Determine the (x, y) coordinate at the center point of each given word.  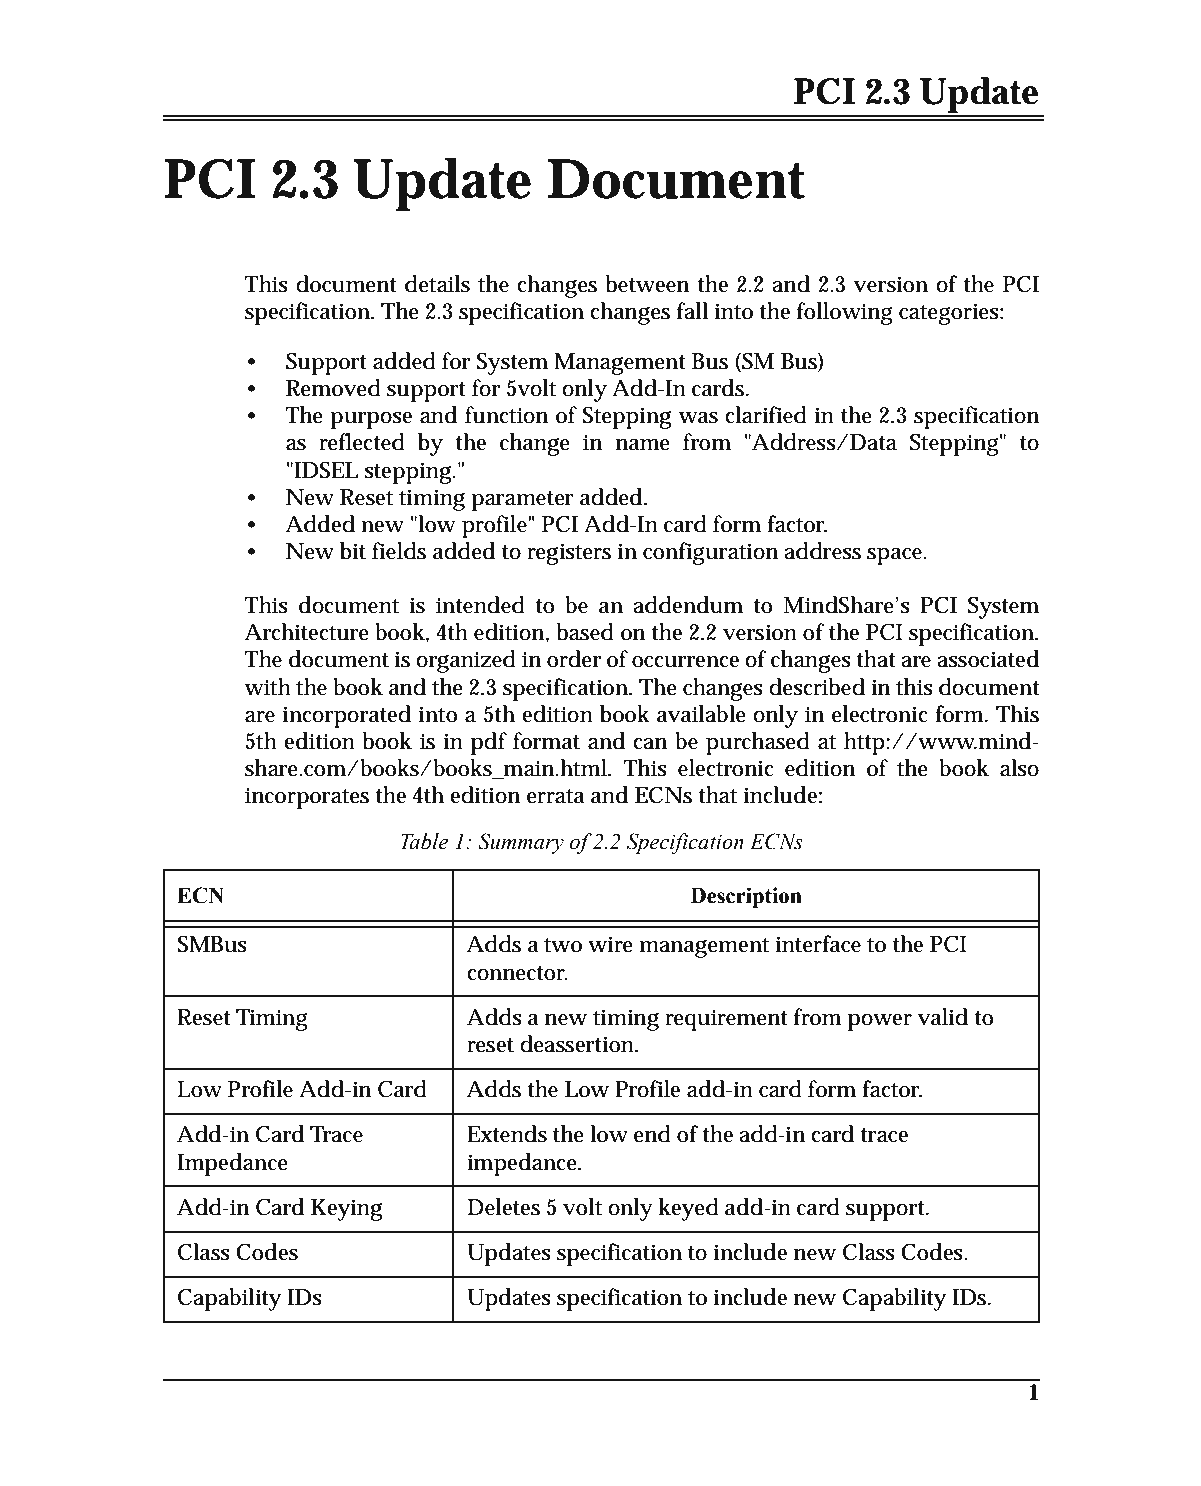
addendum (688, 605)
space (896, 556)
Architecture (307, 632)
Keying (346, 1210)
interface (818, 944)
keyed (689, 1209)
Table (424, 841)
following (845, 313)
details (437, 284)
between (647, 284)
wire (610, 944)
